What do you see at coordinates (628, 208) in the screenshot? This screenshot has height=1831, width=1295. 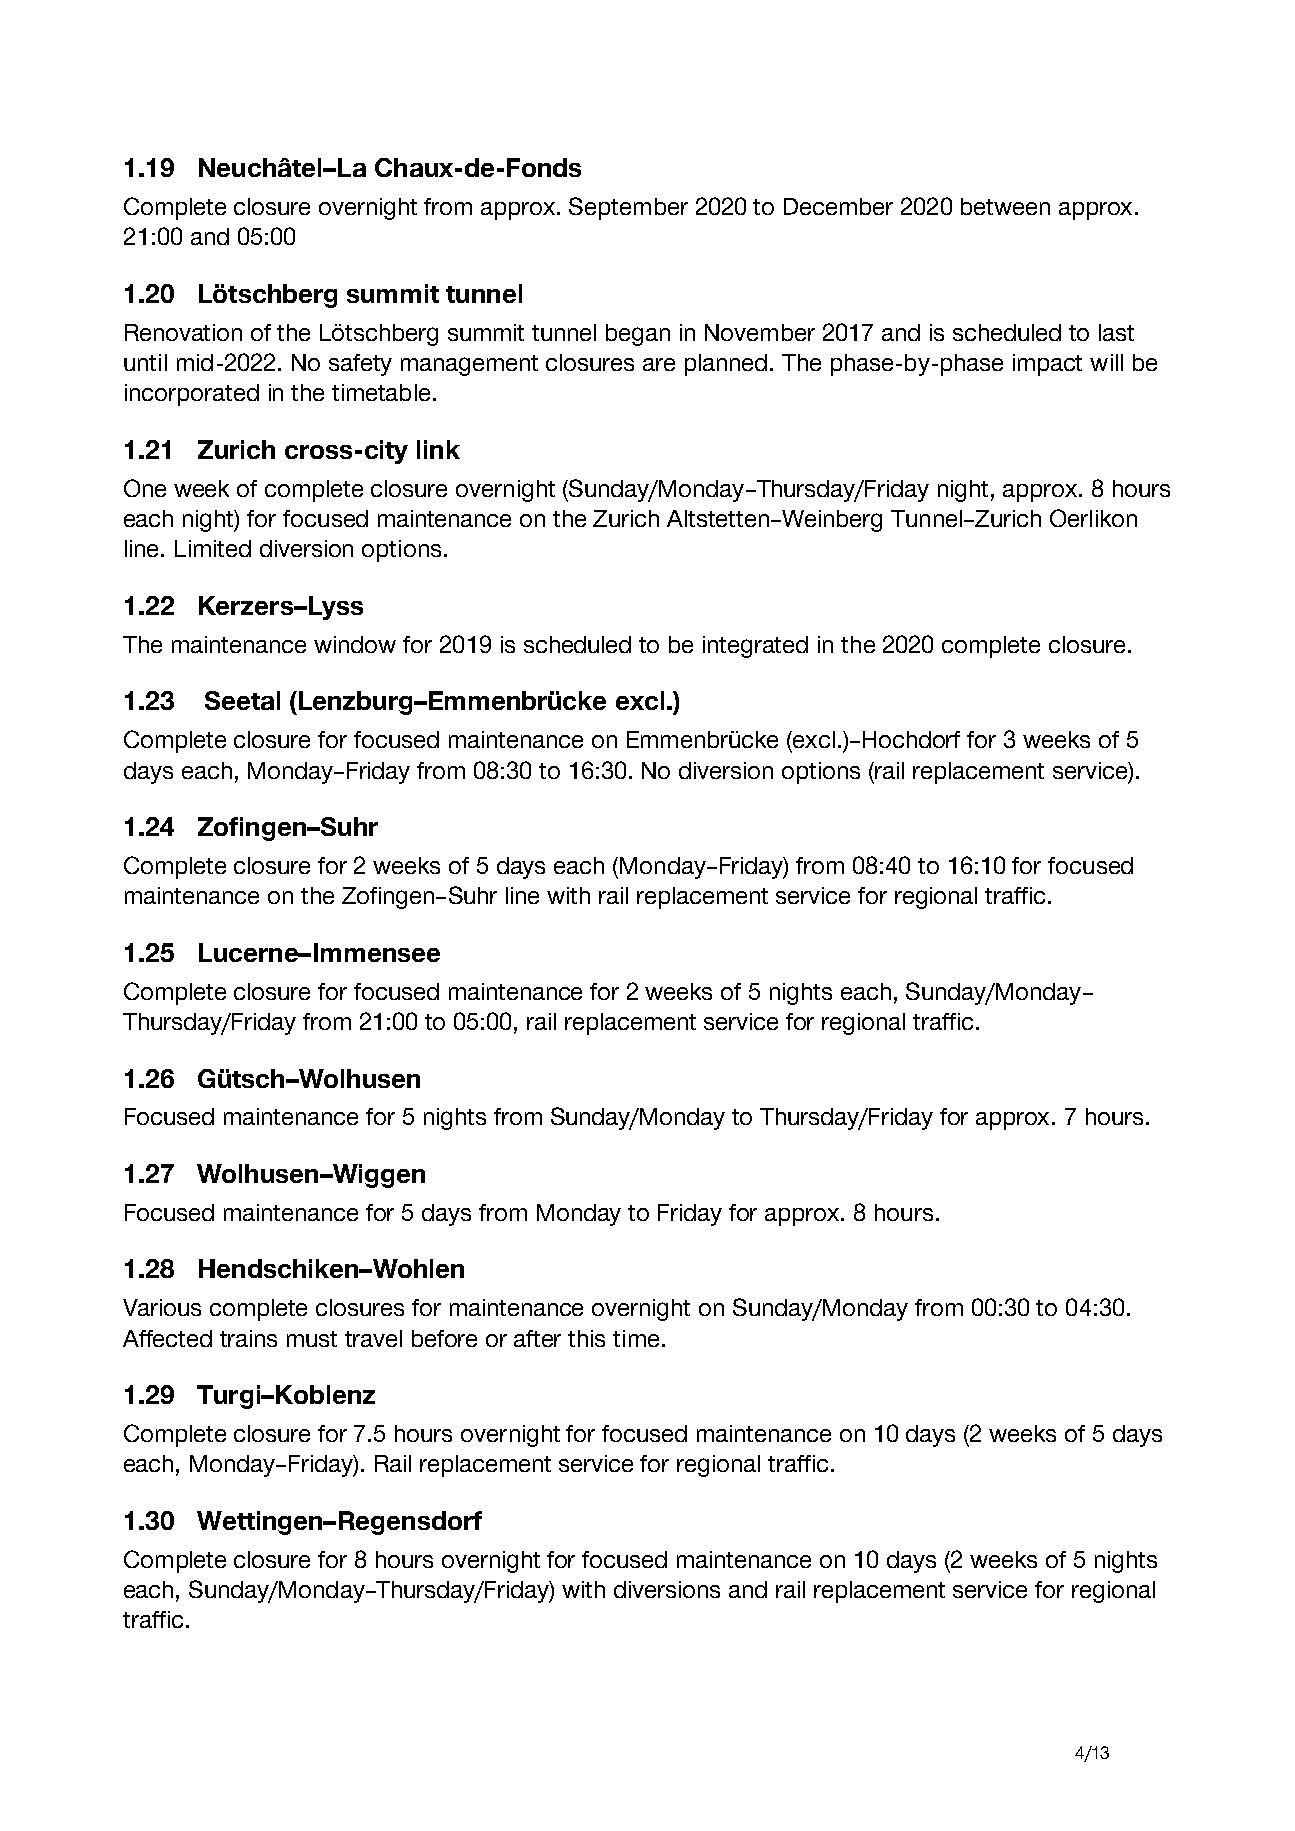 I see `September` at bounding box center [628, 208].
